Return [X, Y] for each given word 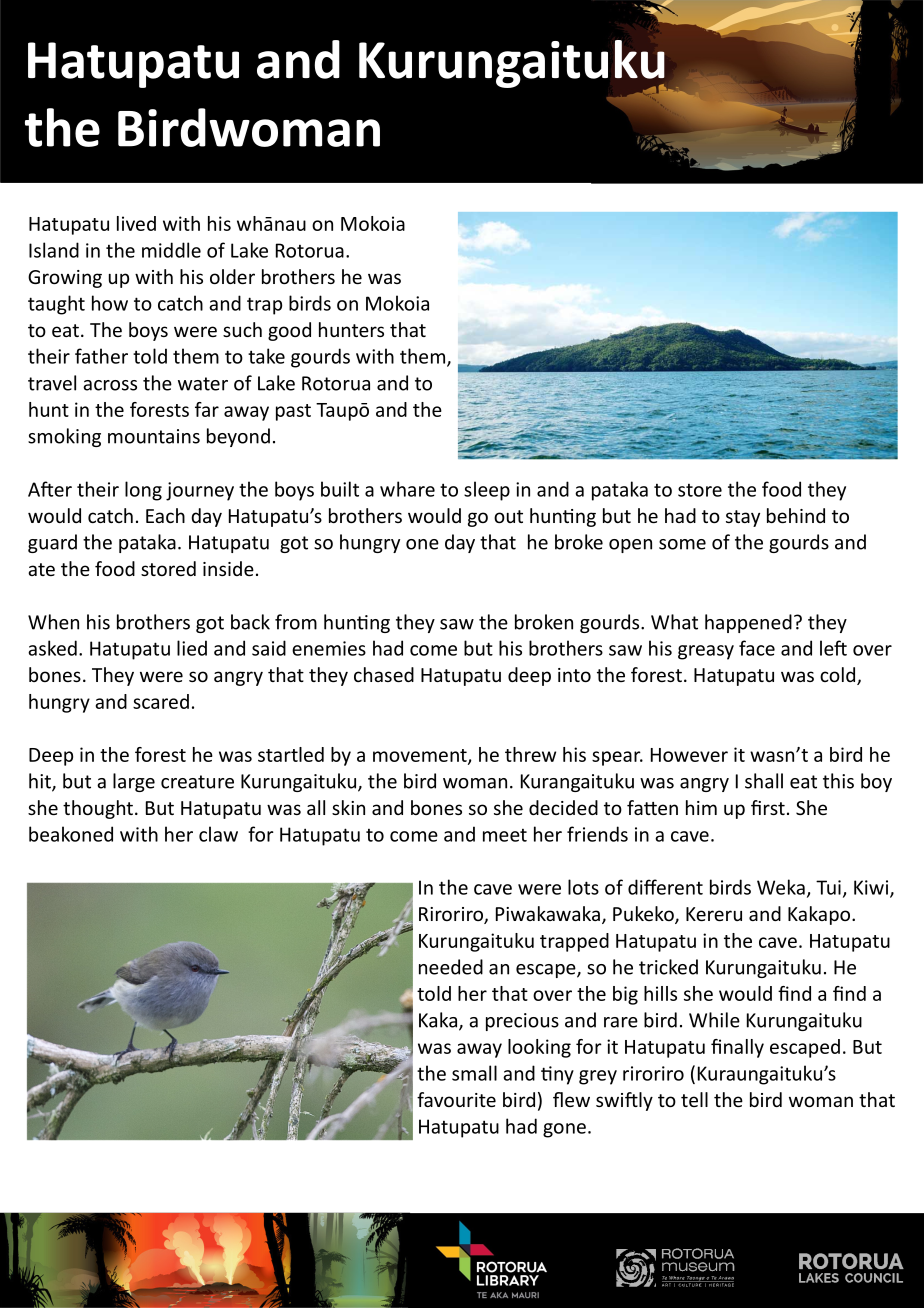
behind [796, 515]
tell [694, 1099]
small [474, 1073]
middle [171, 250]
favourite [456, 1099]
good [289, 331]
